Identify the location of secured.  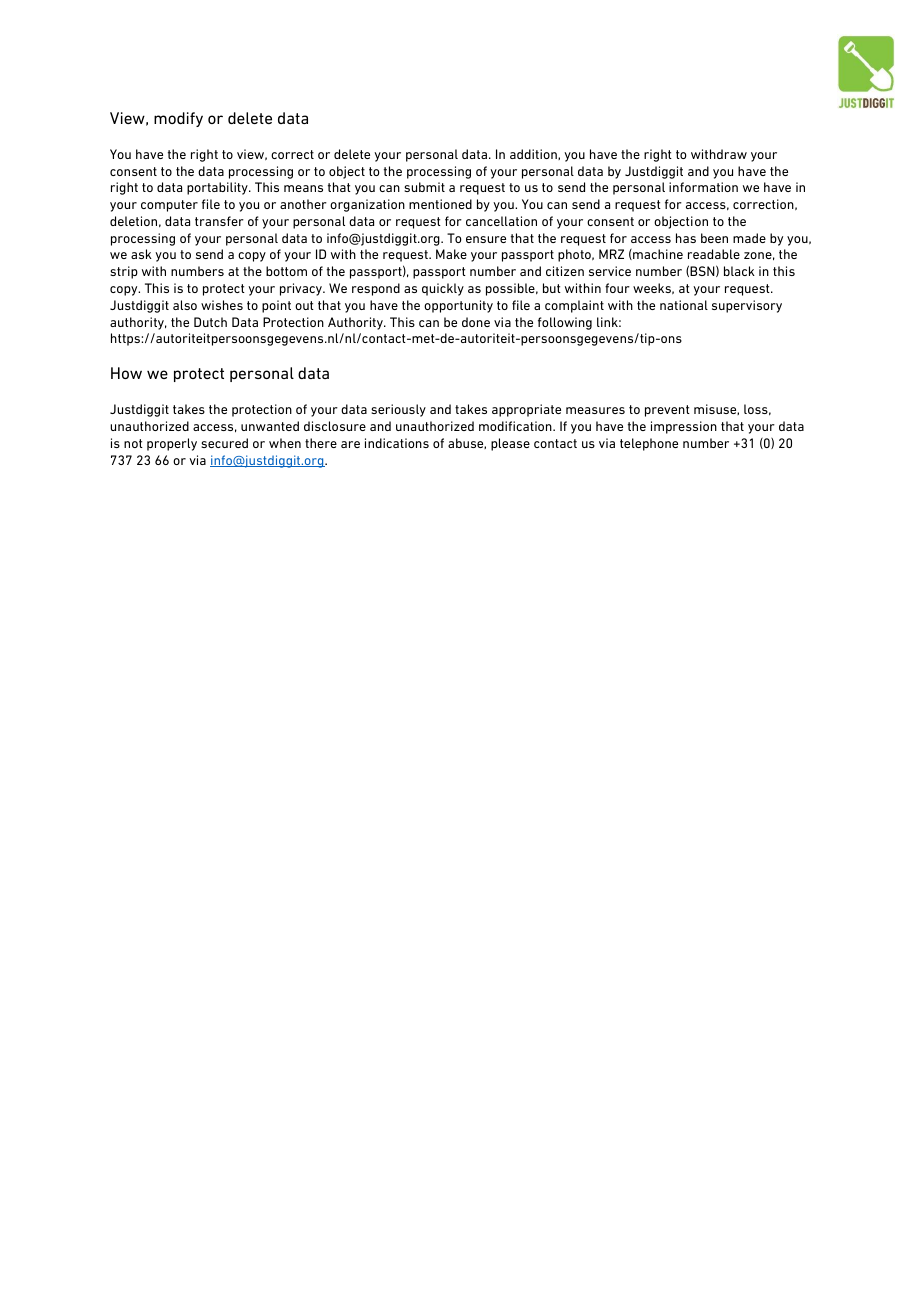
(224, 443).
